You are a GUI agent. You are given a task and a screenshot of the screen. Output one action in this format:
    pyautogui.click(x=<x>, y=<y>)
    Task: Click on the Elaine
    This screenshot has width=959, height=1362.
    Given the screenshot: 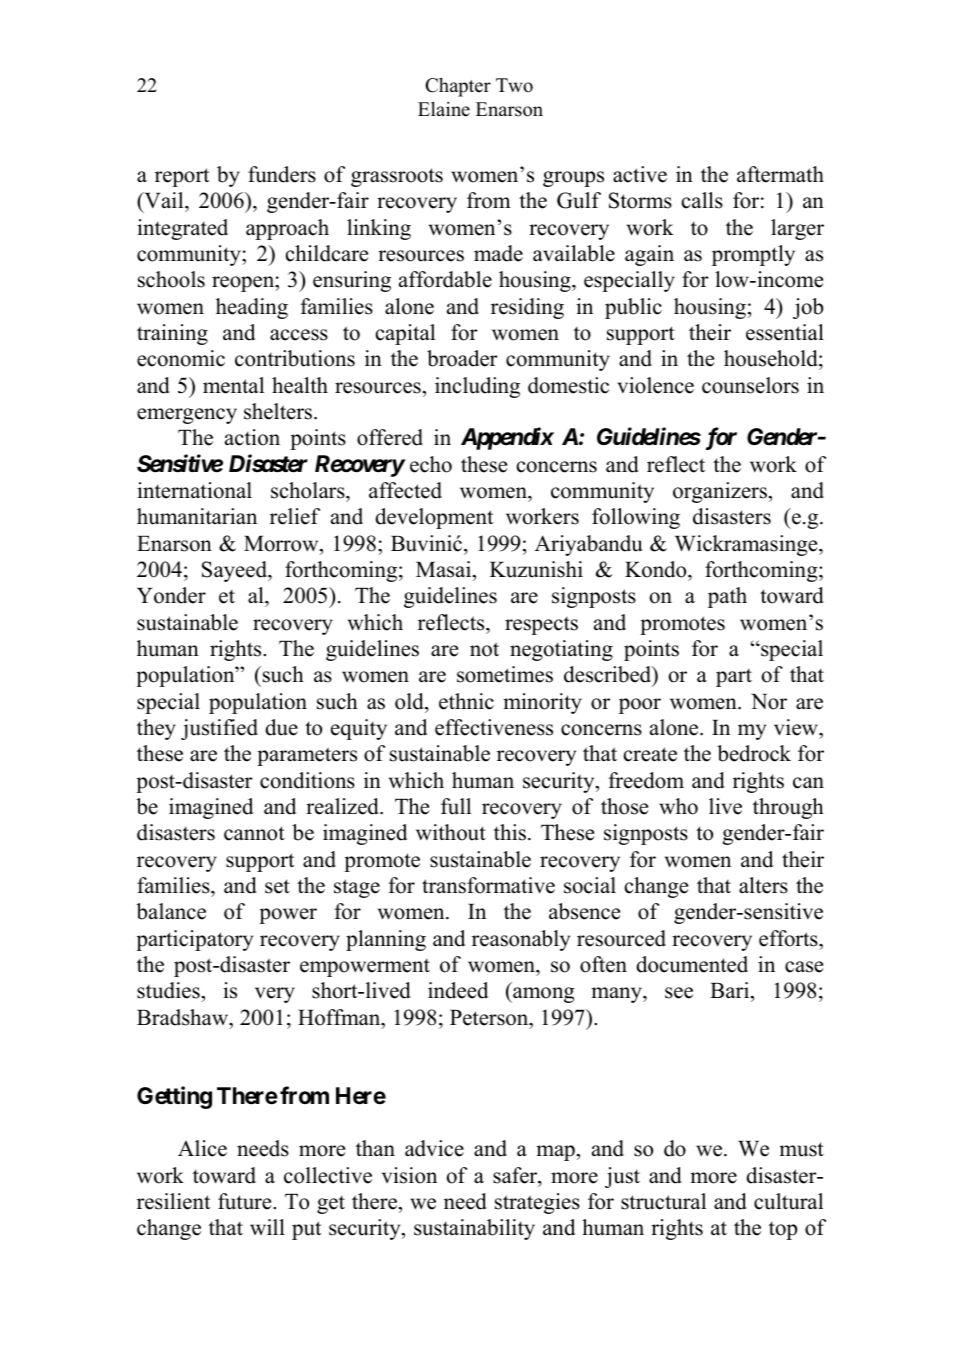 What is the action you would take?
    pyautogui.click(x=444, y=109)
